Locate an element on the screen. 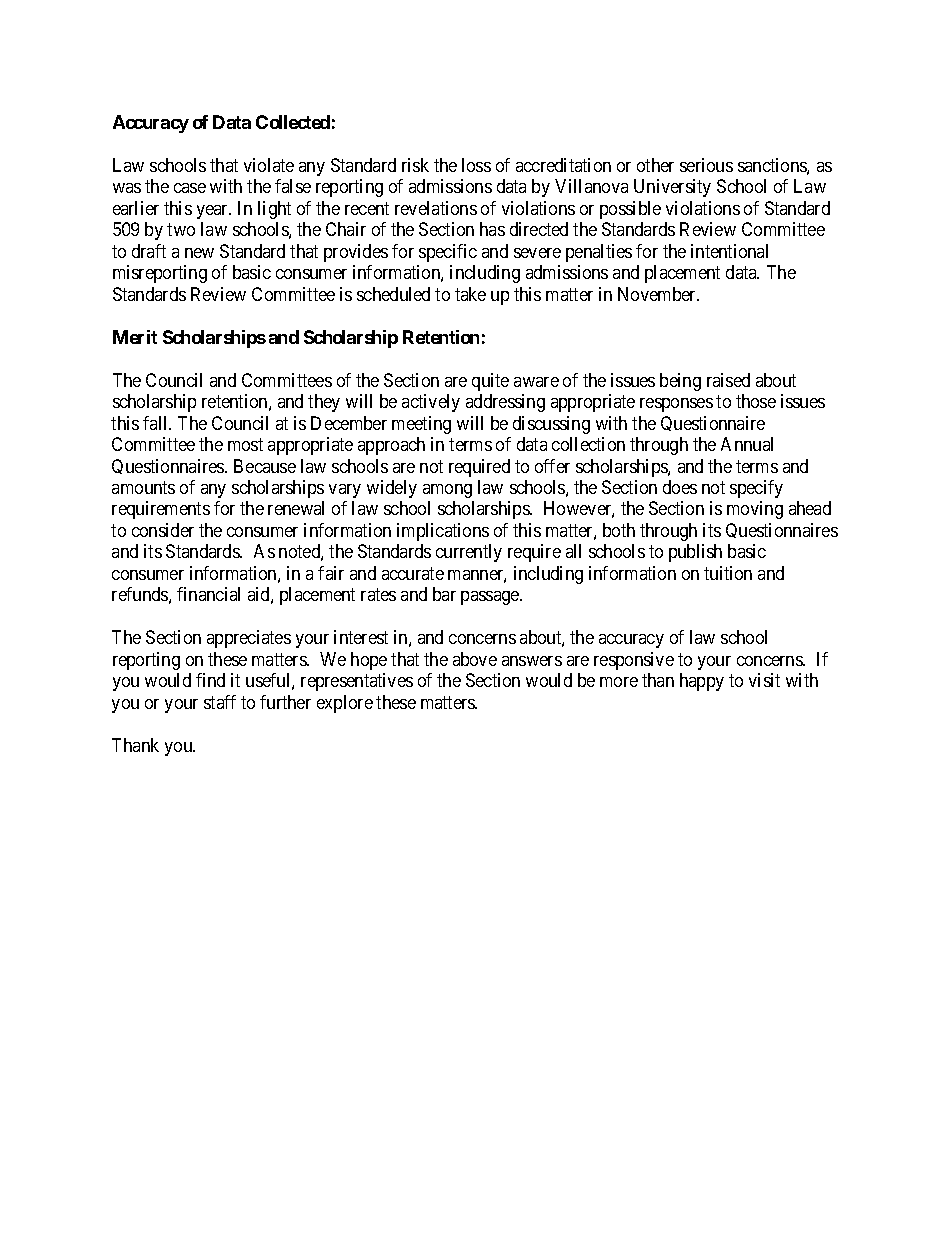 The width and height of the screenshot is (952, 1233). serious is located at coordinates (706, 165).
